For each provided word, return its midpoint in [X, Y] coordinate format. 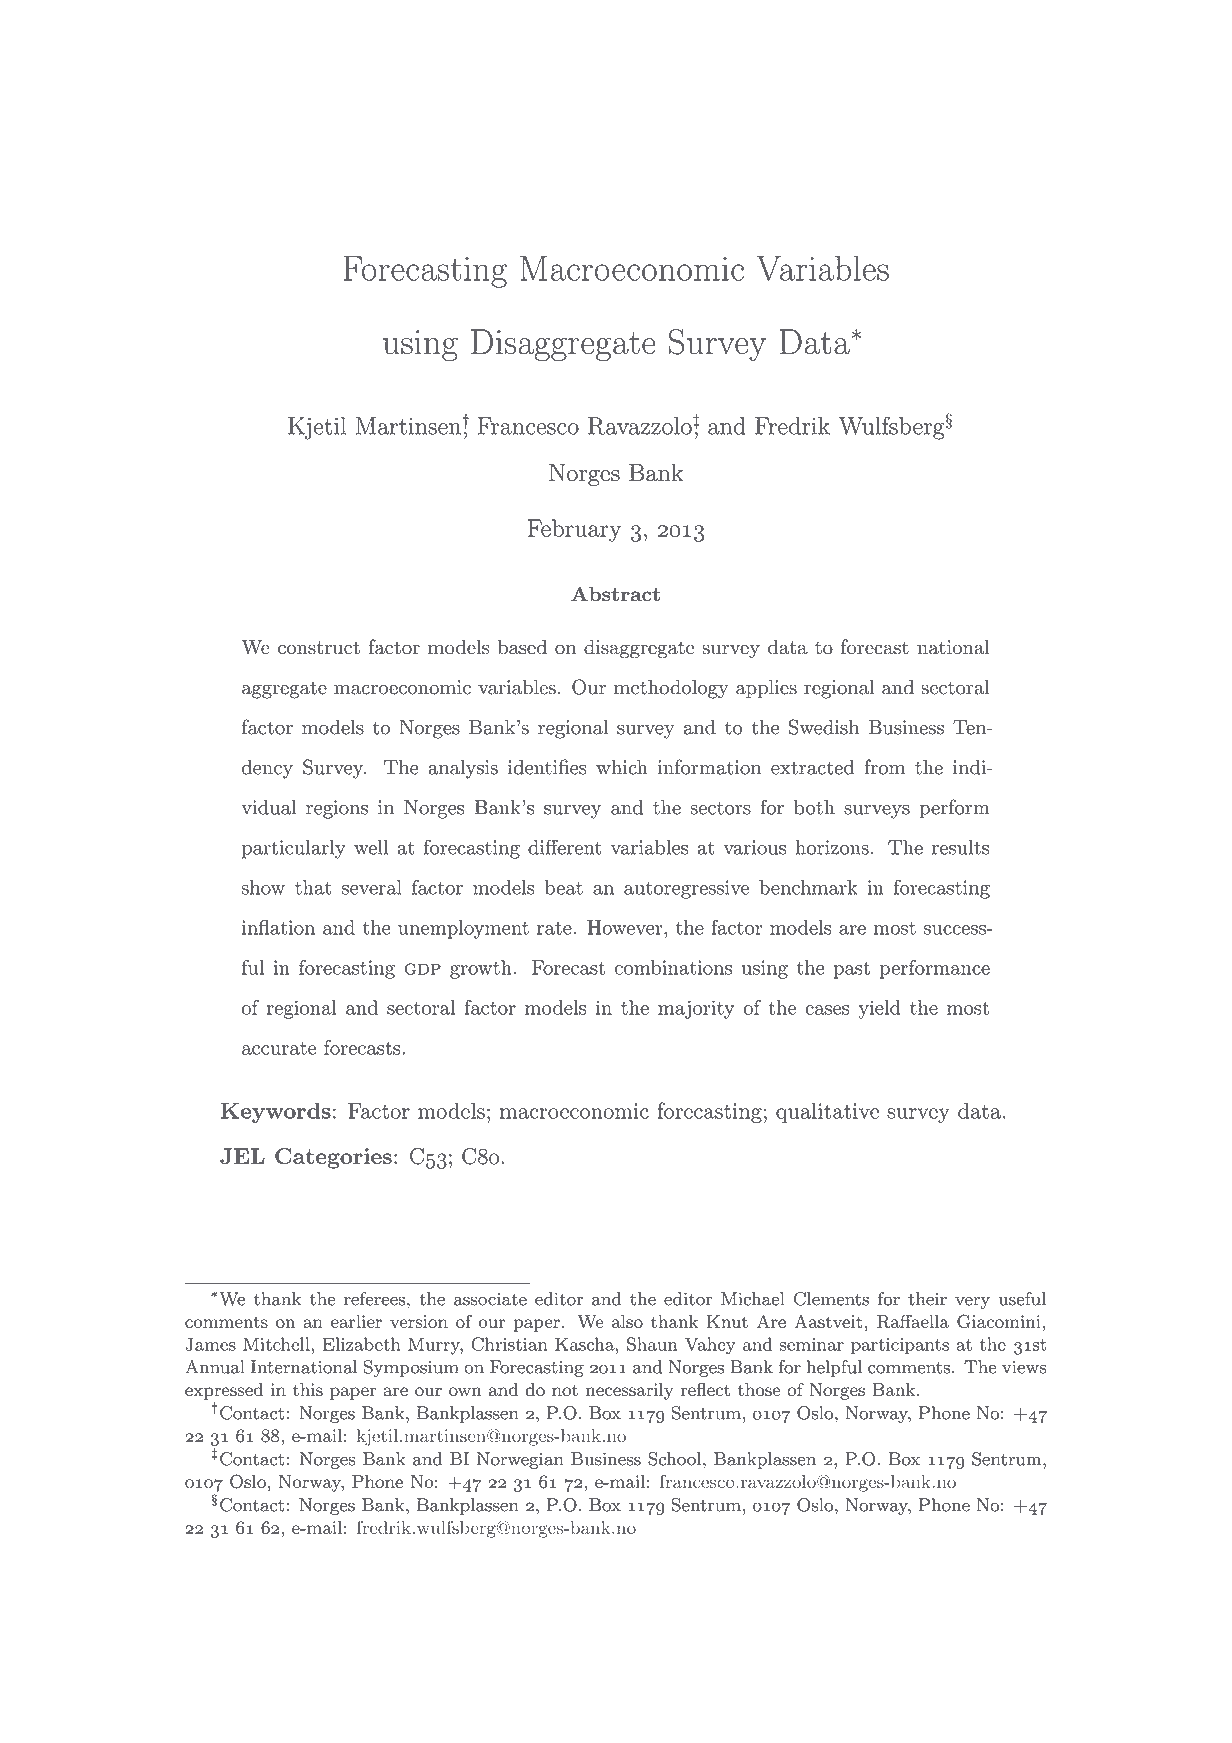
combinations [673, 967]
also [627, 1321]
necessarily [630, 1391]
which [622, 767]
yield [879, 1009]
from [884, 767]
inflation [278, 927]
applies [766, 688]
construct [319, 648]
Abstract [615, 594]
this [308, 1389]
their [927, 1299]
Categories [333, 1158]
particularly [294, 849]
